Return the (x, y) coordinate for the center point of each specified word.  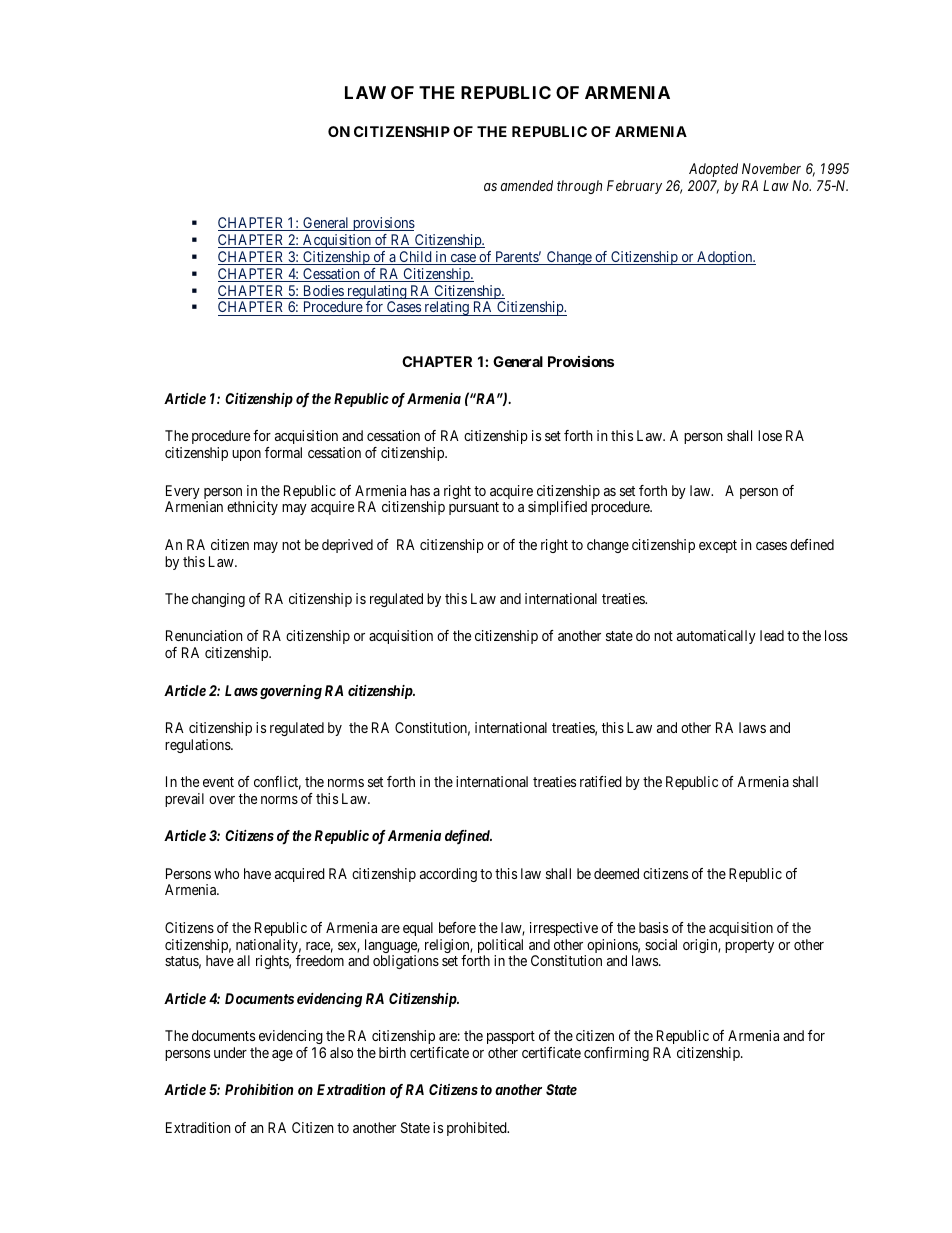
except (718, 546)
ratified (601, 781)
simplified (557, 508)
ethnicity (252, 508)
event (218, 782)
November (771, 168)
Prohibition (259, 1089)
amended (527, 185)
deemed (616, 873)
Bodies (323, 292)
